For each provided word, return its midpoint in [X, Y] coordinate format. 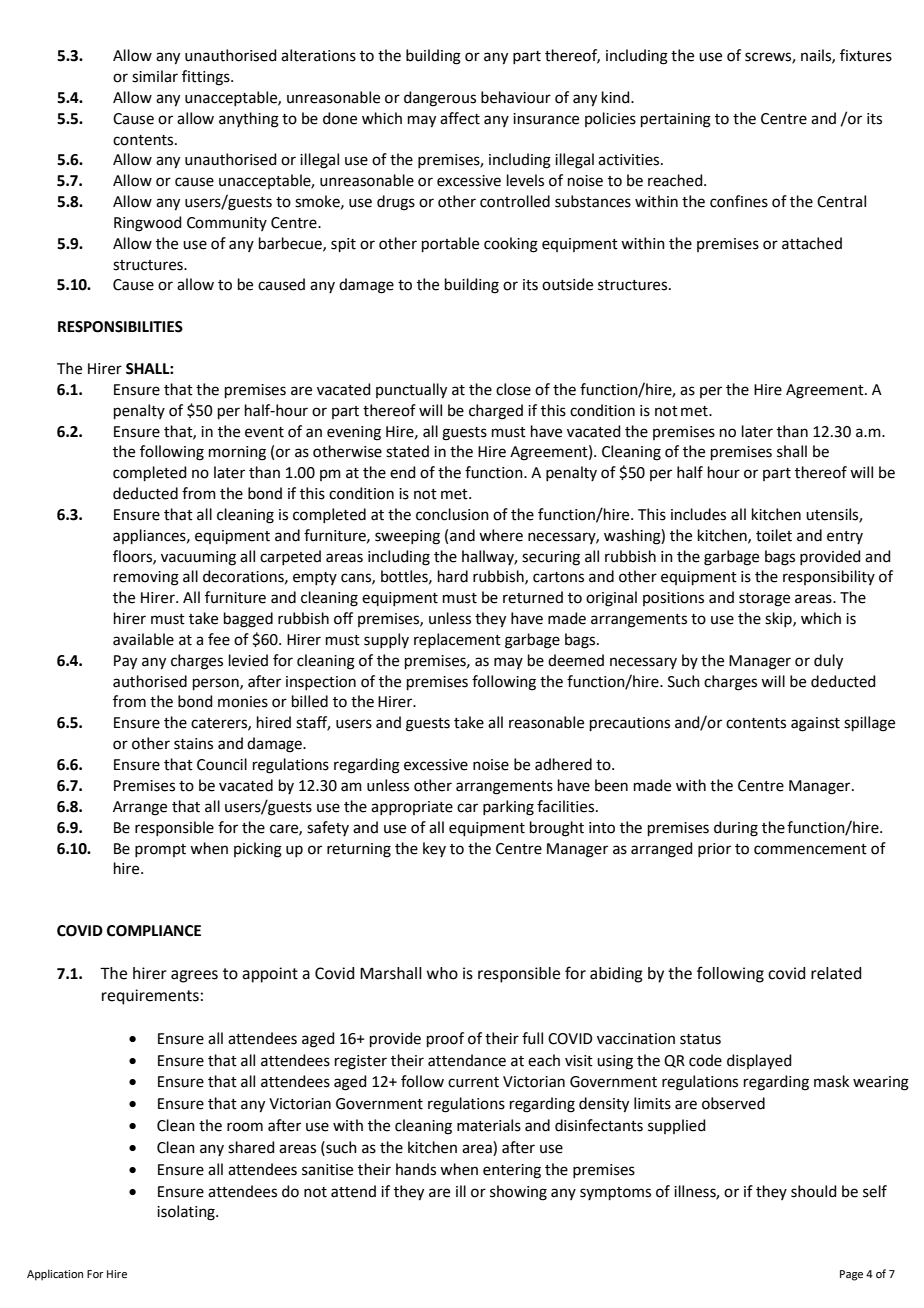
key [434, 849]
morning [237, 453]
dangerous [440, 99]
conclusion [452, 514]
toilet [774, 535]
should [814, 1191]
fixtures [866, 55]
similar [155, 76]
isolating [187, 1213]
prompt [160, 850]
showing [518, 1193]
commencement [810, 849]
